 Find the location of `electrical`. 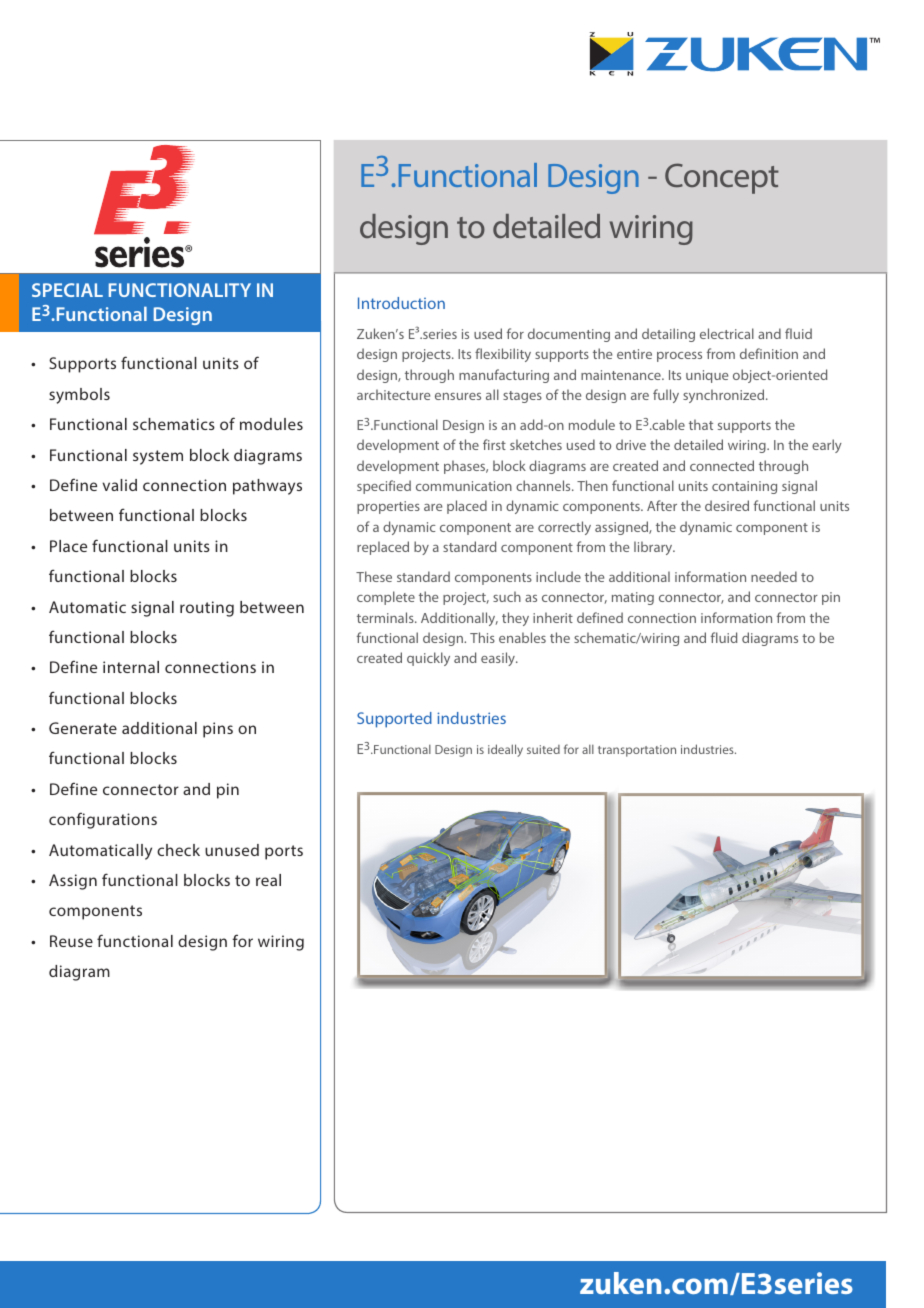

electrical is located at coordinates (727, 333).
